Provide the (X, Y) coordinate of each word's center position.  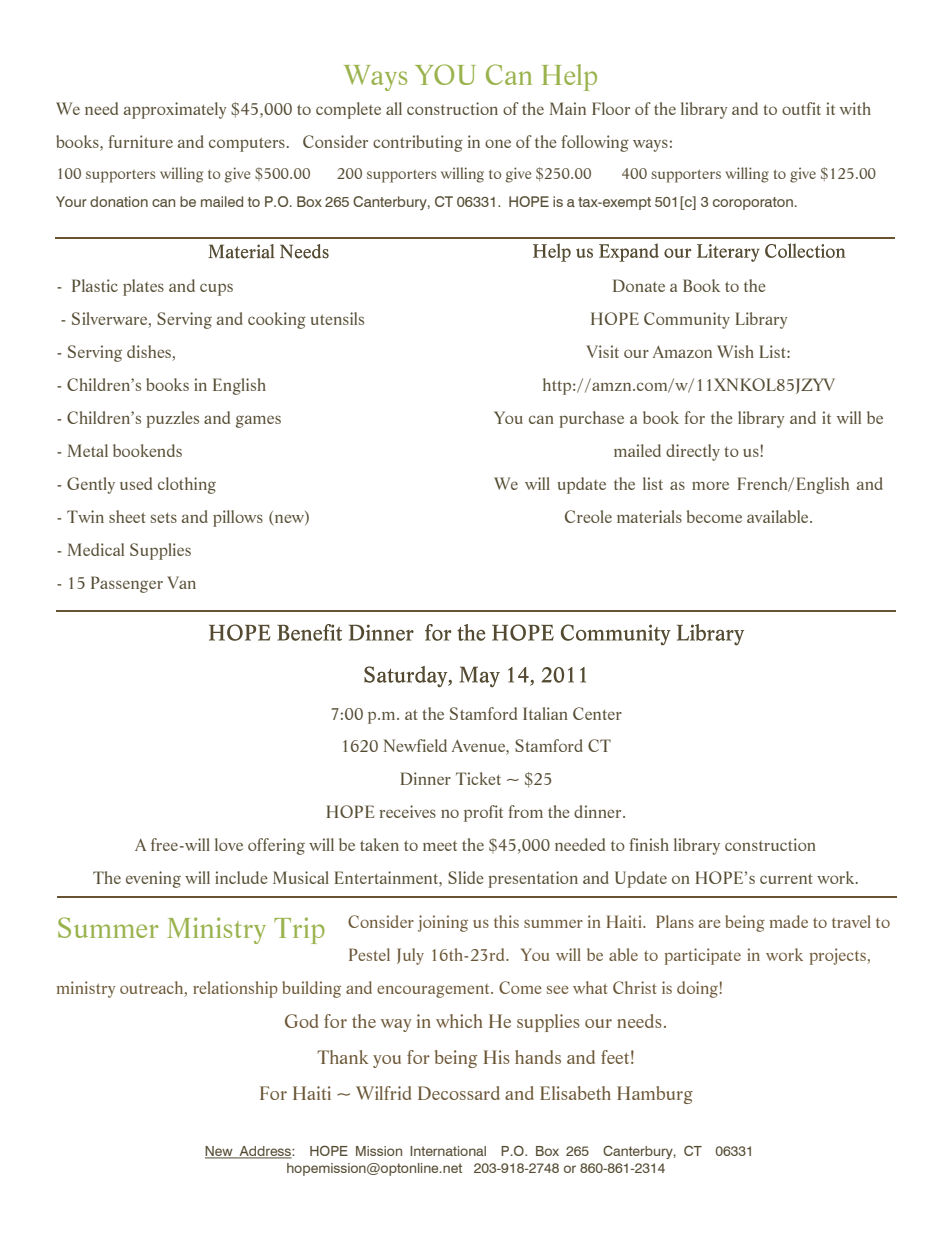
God (301, 1021)
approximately (175, 110)
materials (649, 516)
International (448, 1151)
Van (181, 582)
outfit (801, 108)
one (498, 143)
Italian (545, 713)
